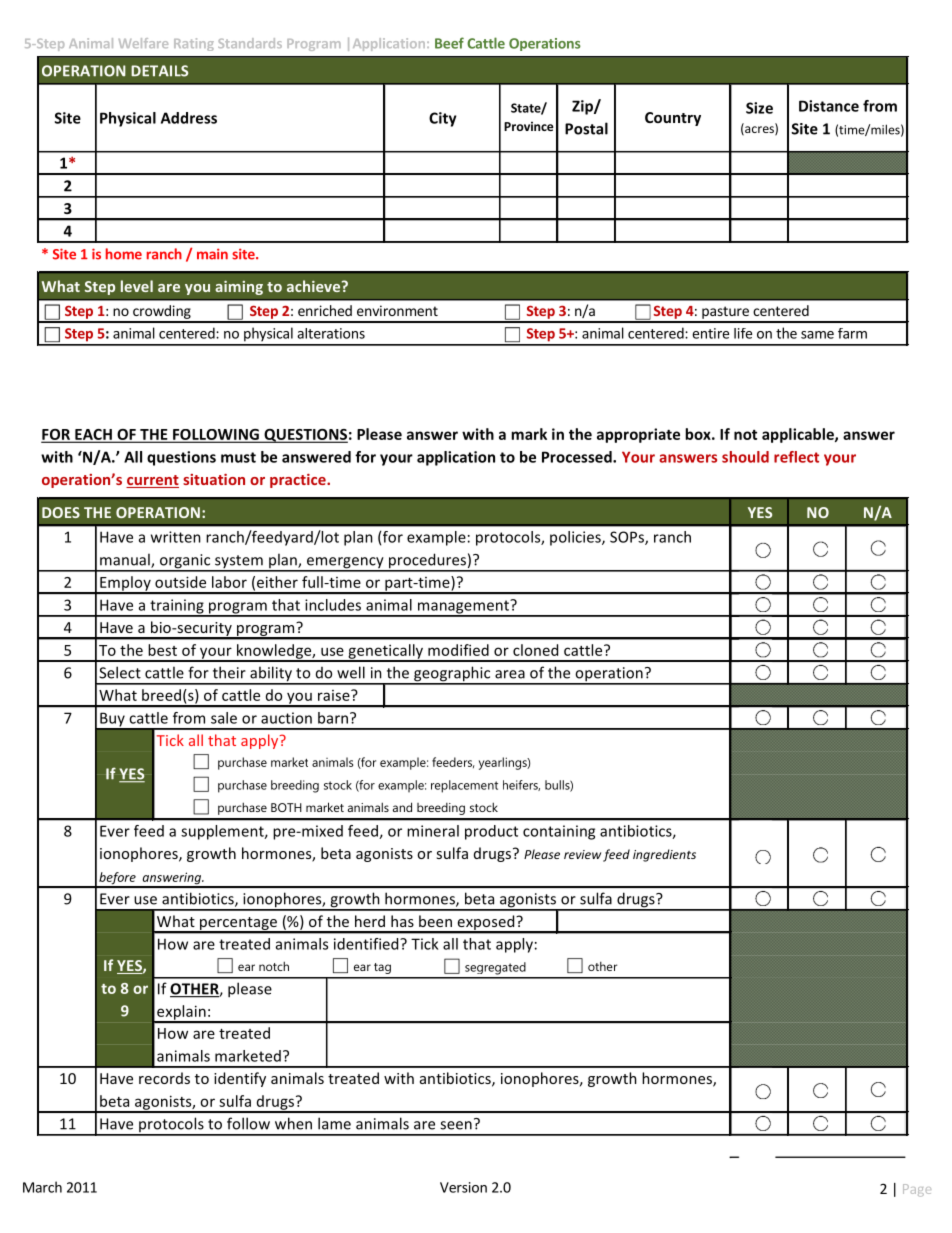 The height and width of the document is (1233, 952). What do you see at coordinates (463, 608) in the document?
I see `management` at bounding box center [463, 608].
